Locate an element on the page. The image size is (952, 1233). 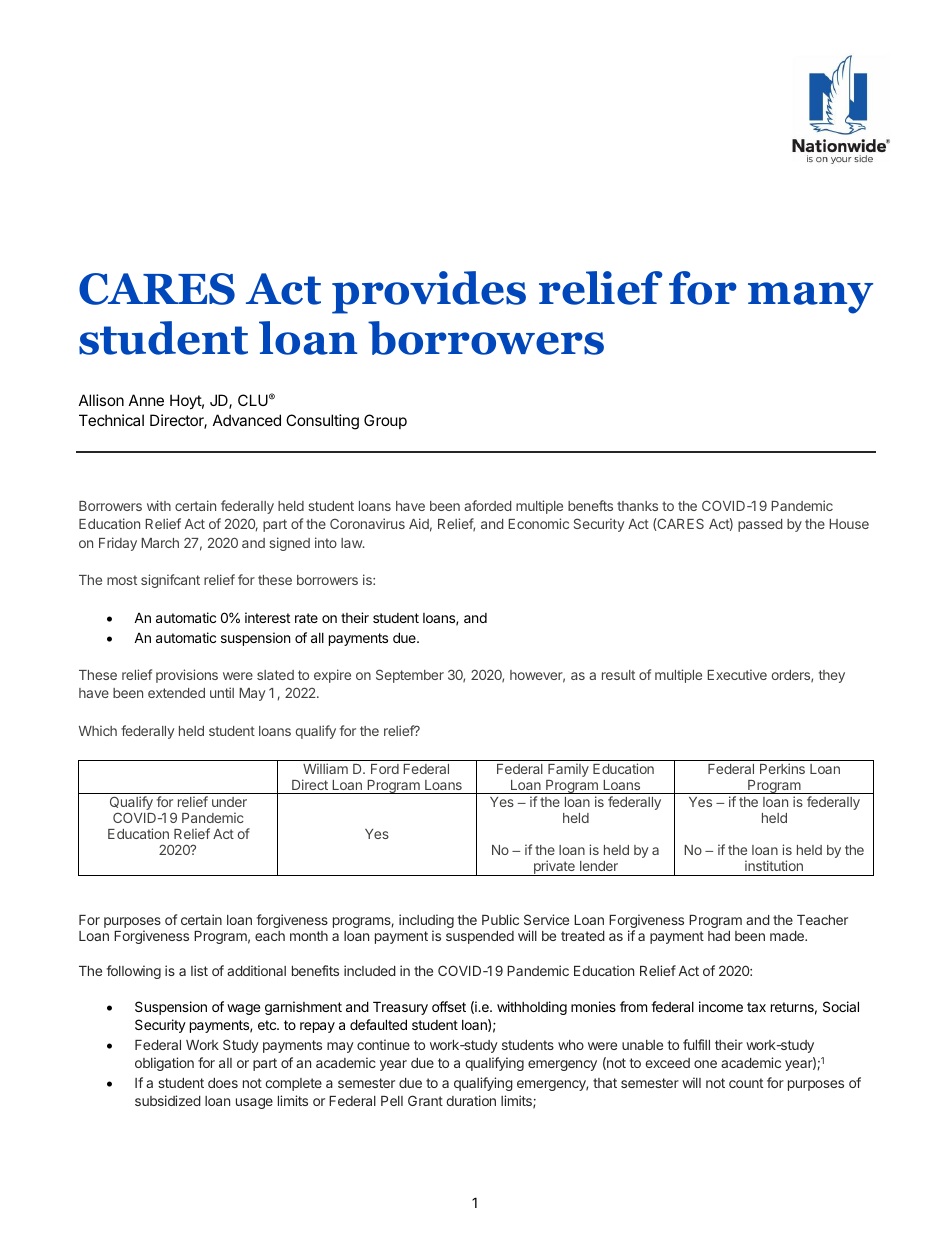
does is located at coordinates (223, 1083).
